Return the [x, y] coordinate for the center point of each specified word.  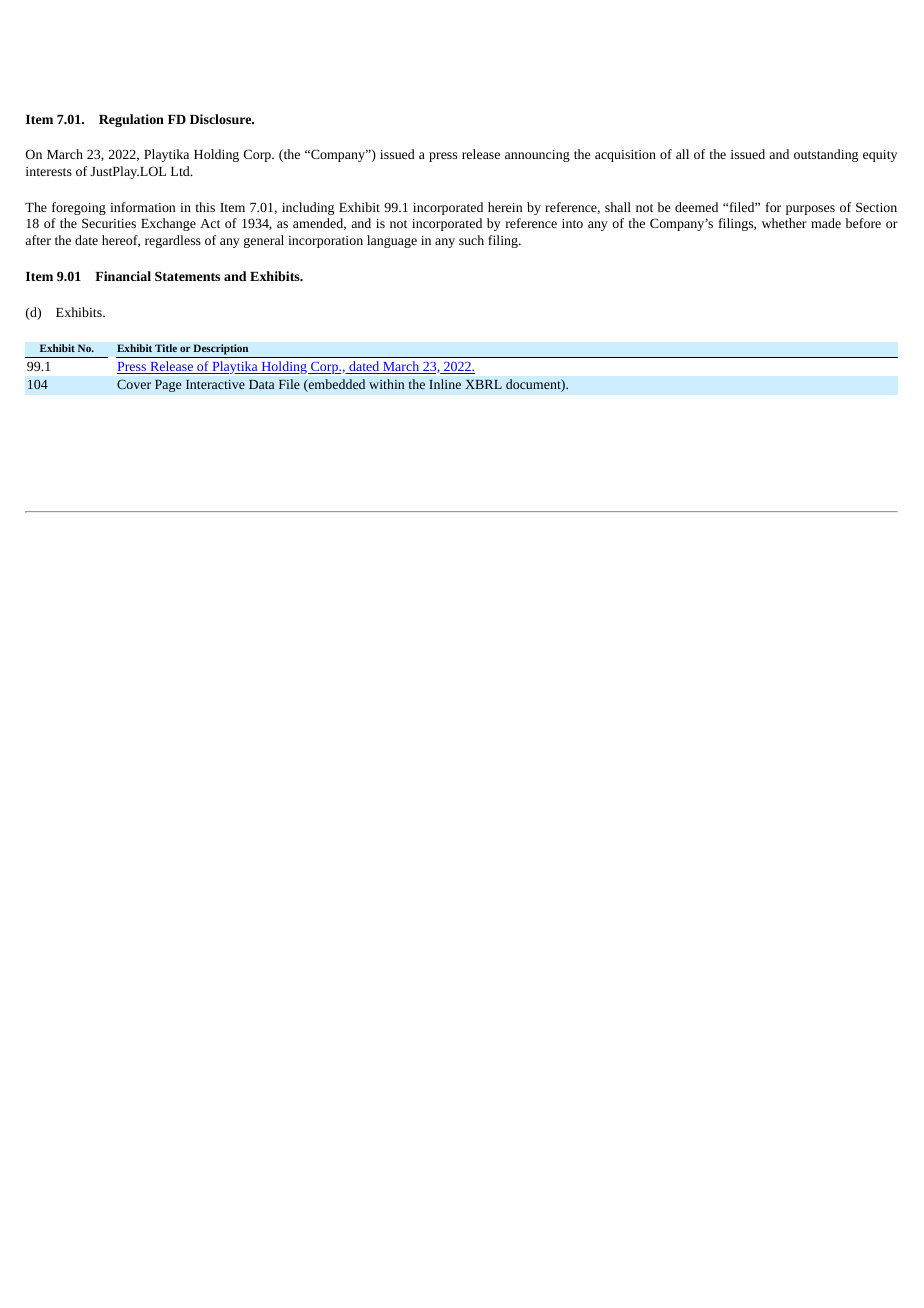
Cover [134, 384]
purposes [810, 210]
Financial [123, 276]
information [142, 207]
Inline [445, 384]
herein [505, 207]
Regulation [131, 120]
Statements [187, 276]
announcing [537, 156]
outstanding [826, 155]
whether [784, 223]
